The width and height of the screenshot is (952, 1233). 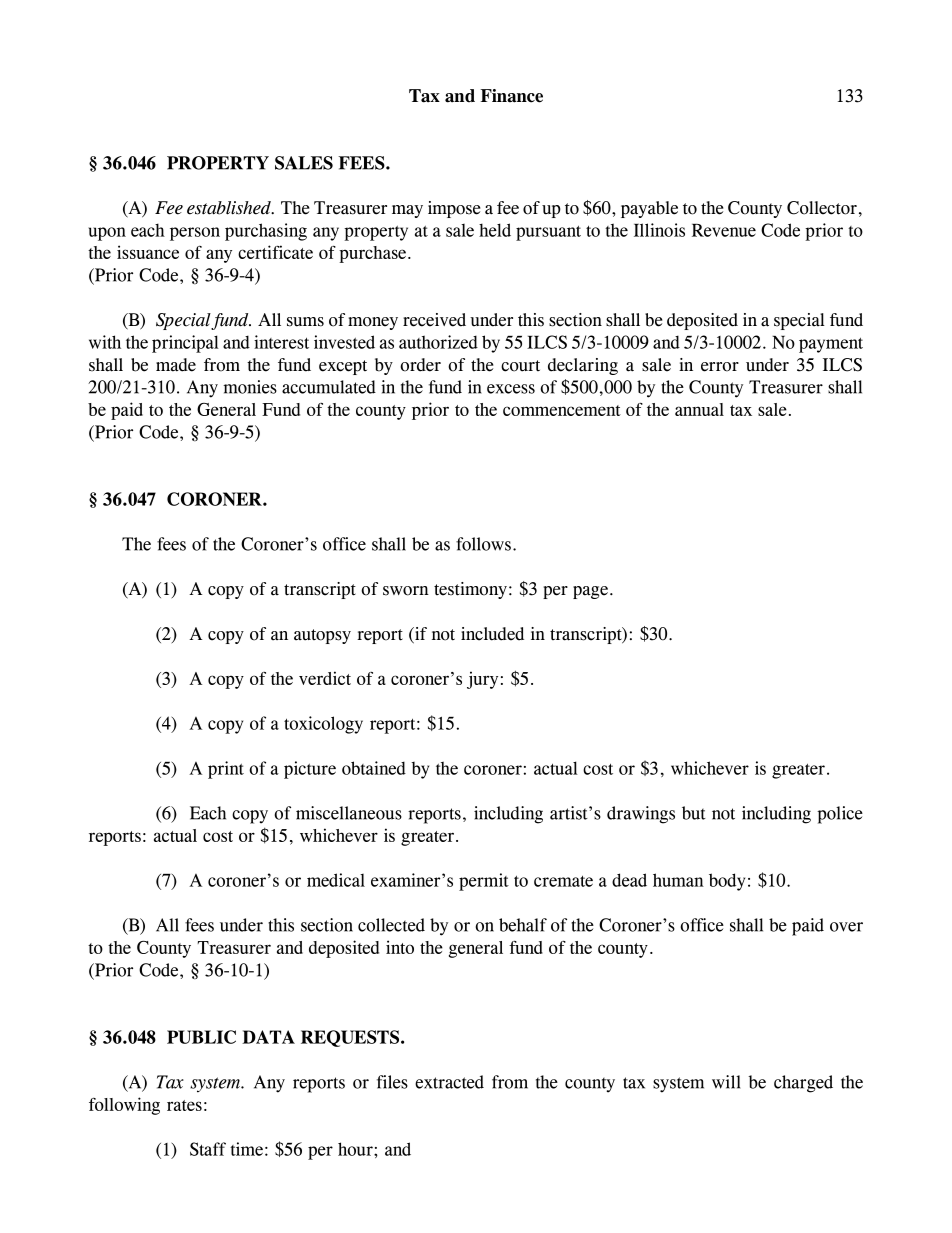 I want to click on error, so click(x=720, y=367).
